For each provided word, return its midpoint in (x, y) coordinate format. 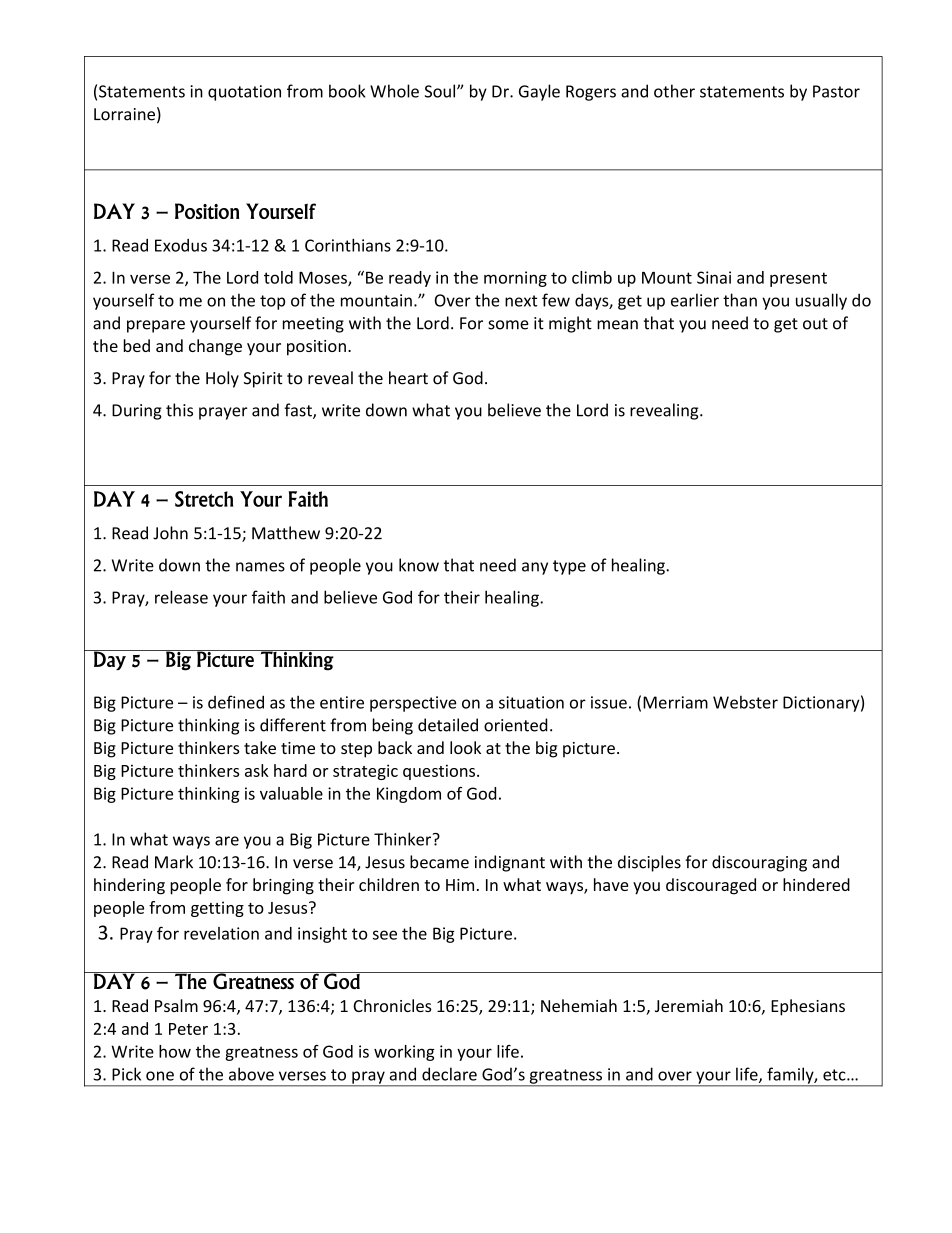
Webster (745, 702)
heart (408, 378)
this (179, 410)
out (815, 324)
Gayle (539, 92)
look (465, 747)
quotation (244, 93)
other (674, 91)
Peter (188, 1029)
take (260, 747)
